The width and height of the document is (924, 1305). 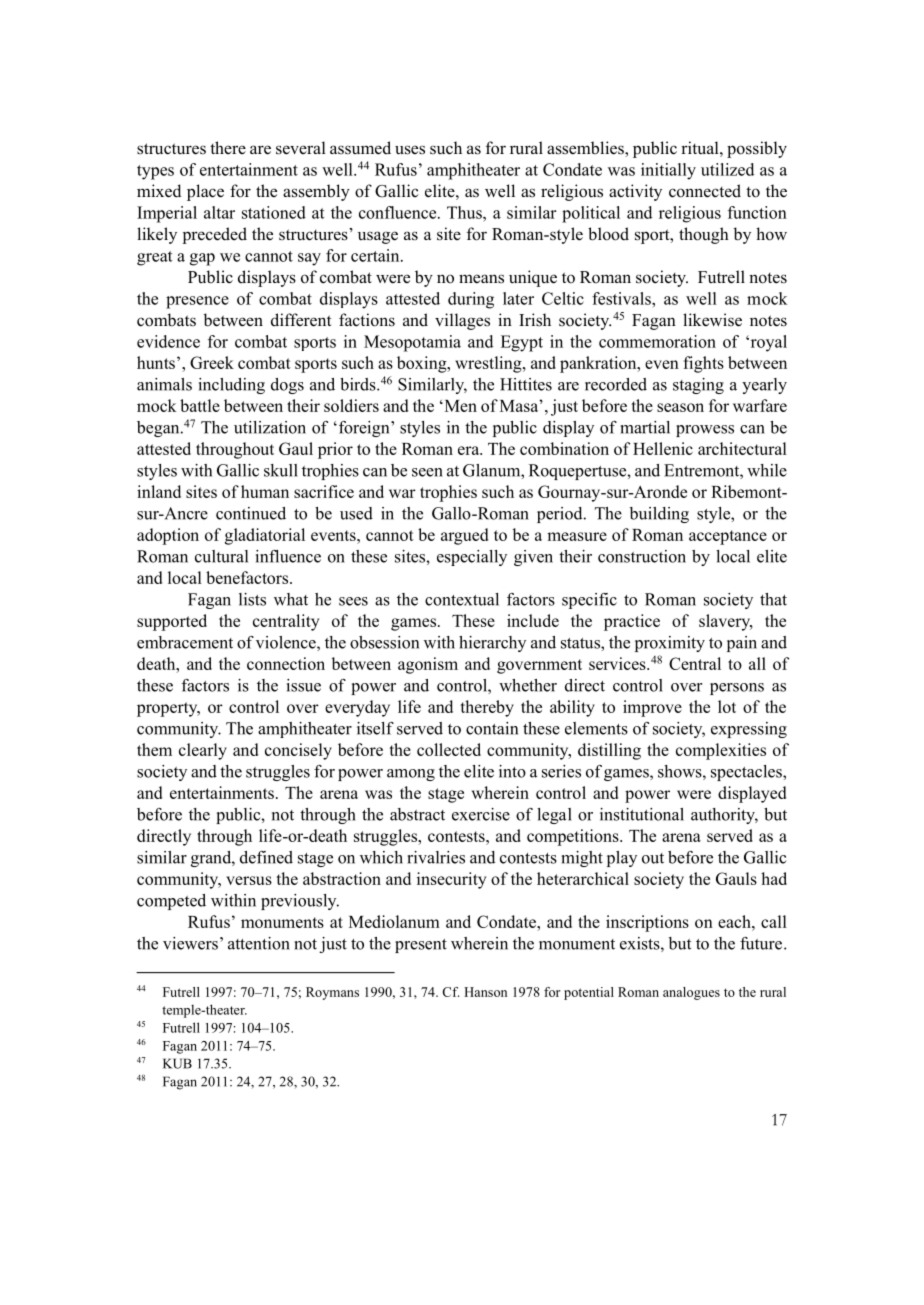 I want to click on place, so click(x=205, y=192).
